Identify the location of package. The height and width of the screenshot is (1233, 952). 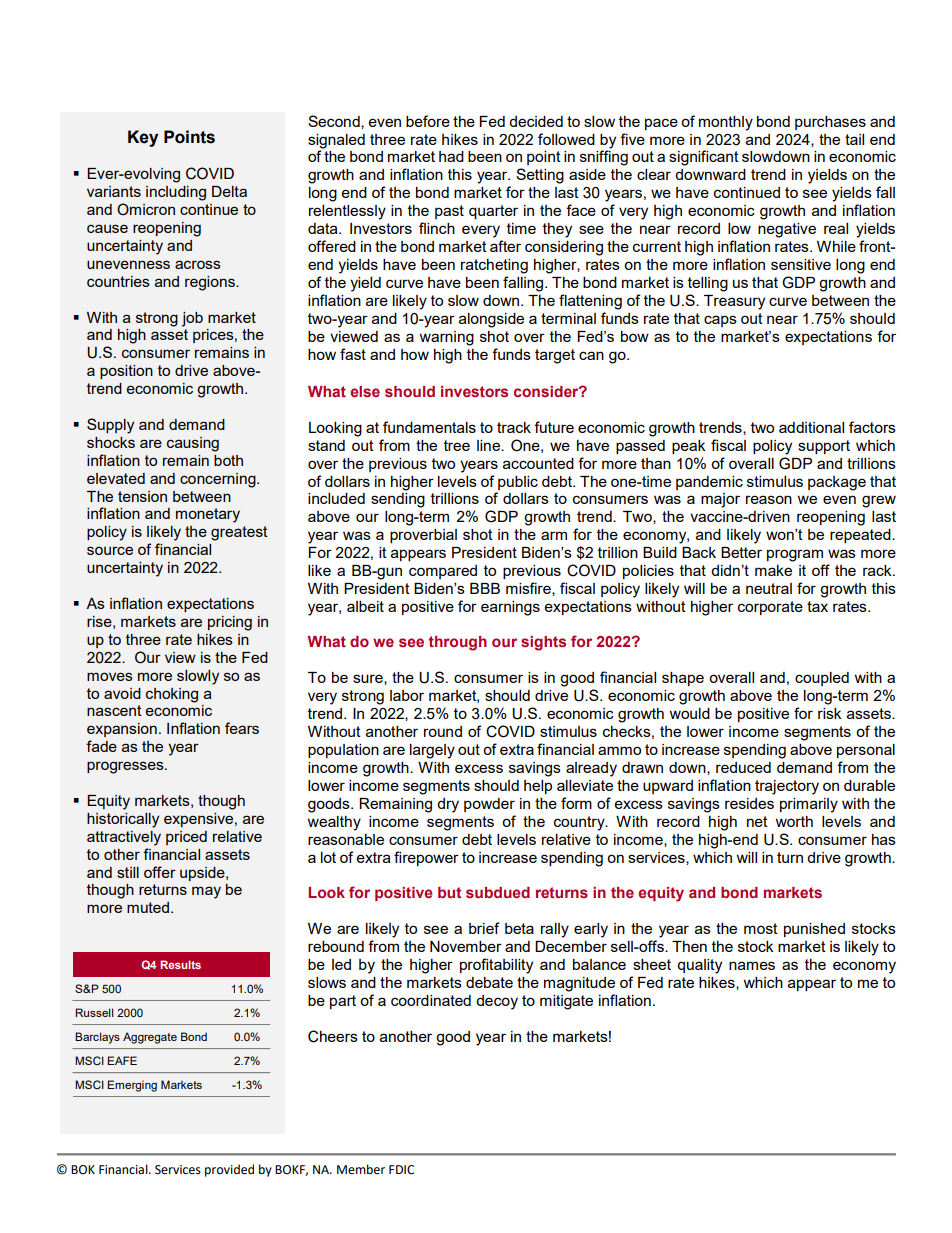
(837, 483).
